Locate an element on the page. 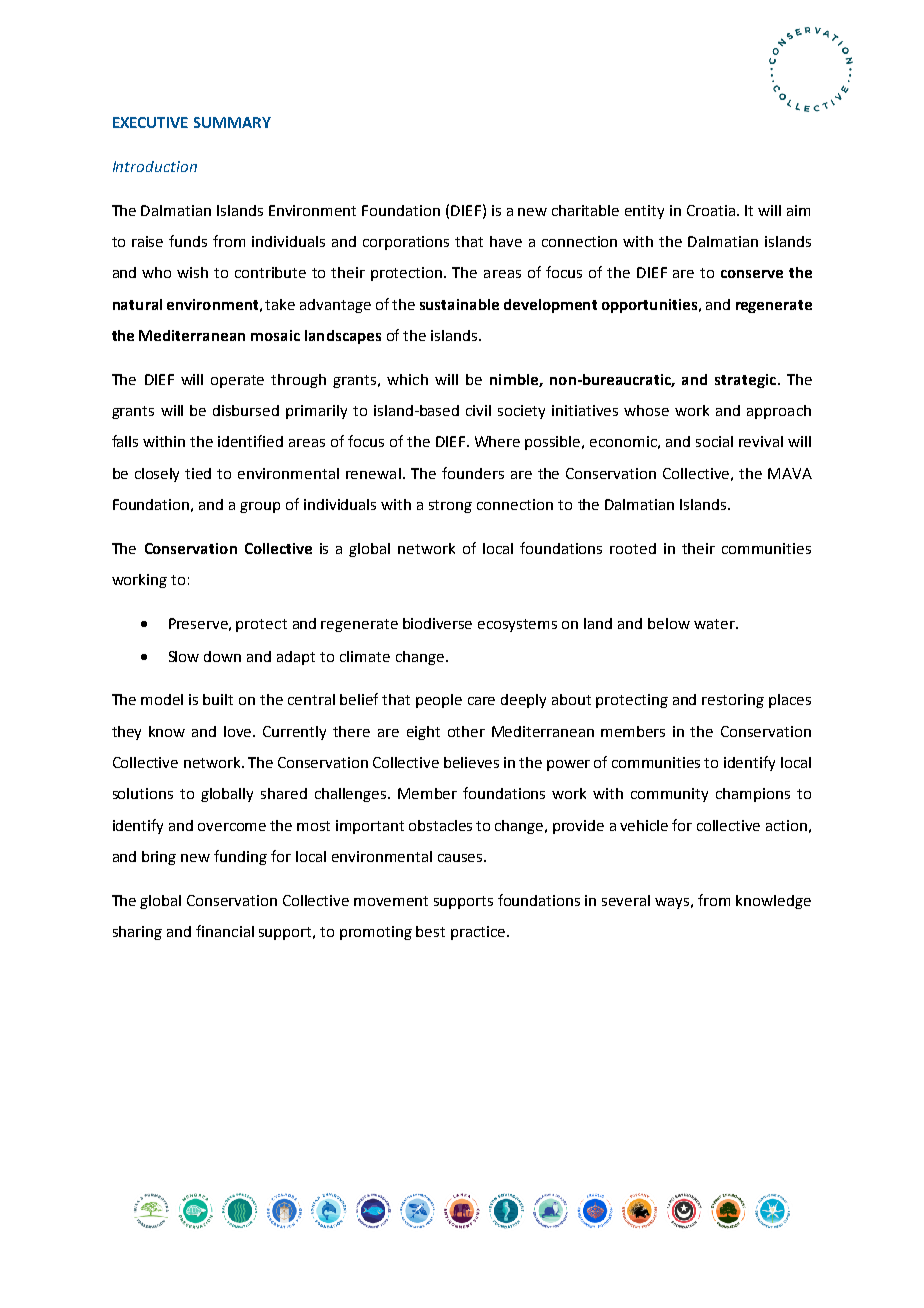  strategic is located at coordinates (745, 381).
